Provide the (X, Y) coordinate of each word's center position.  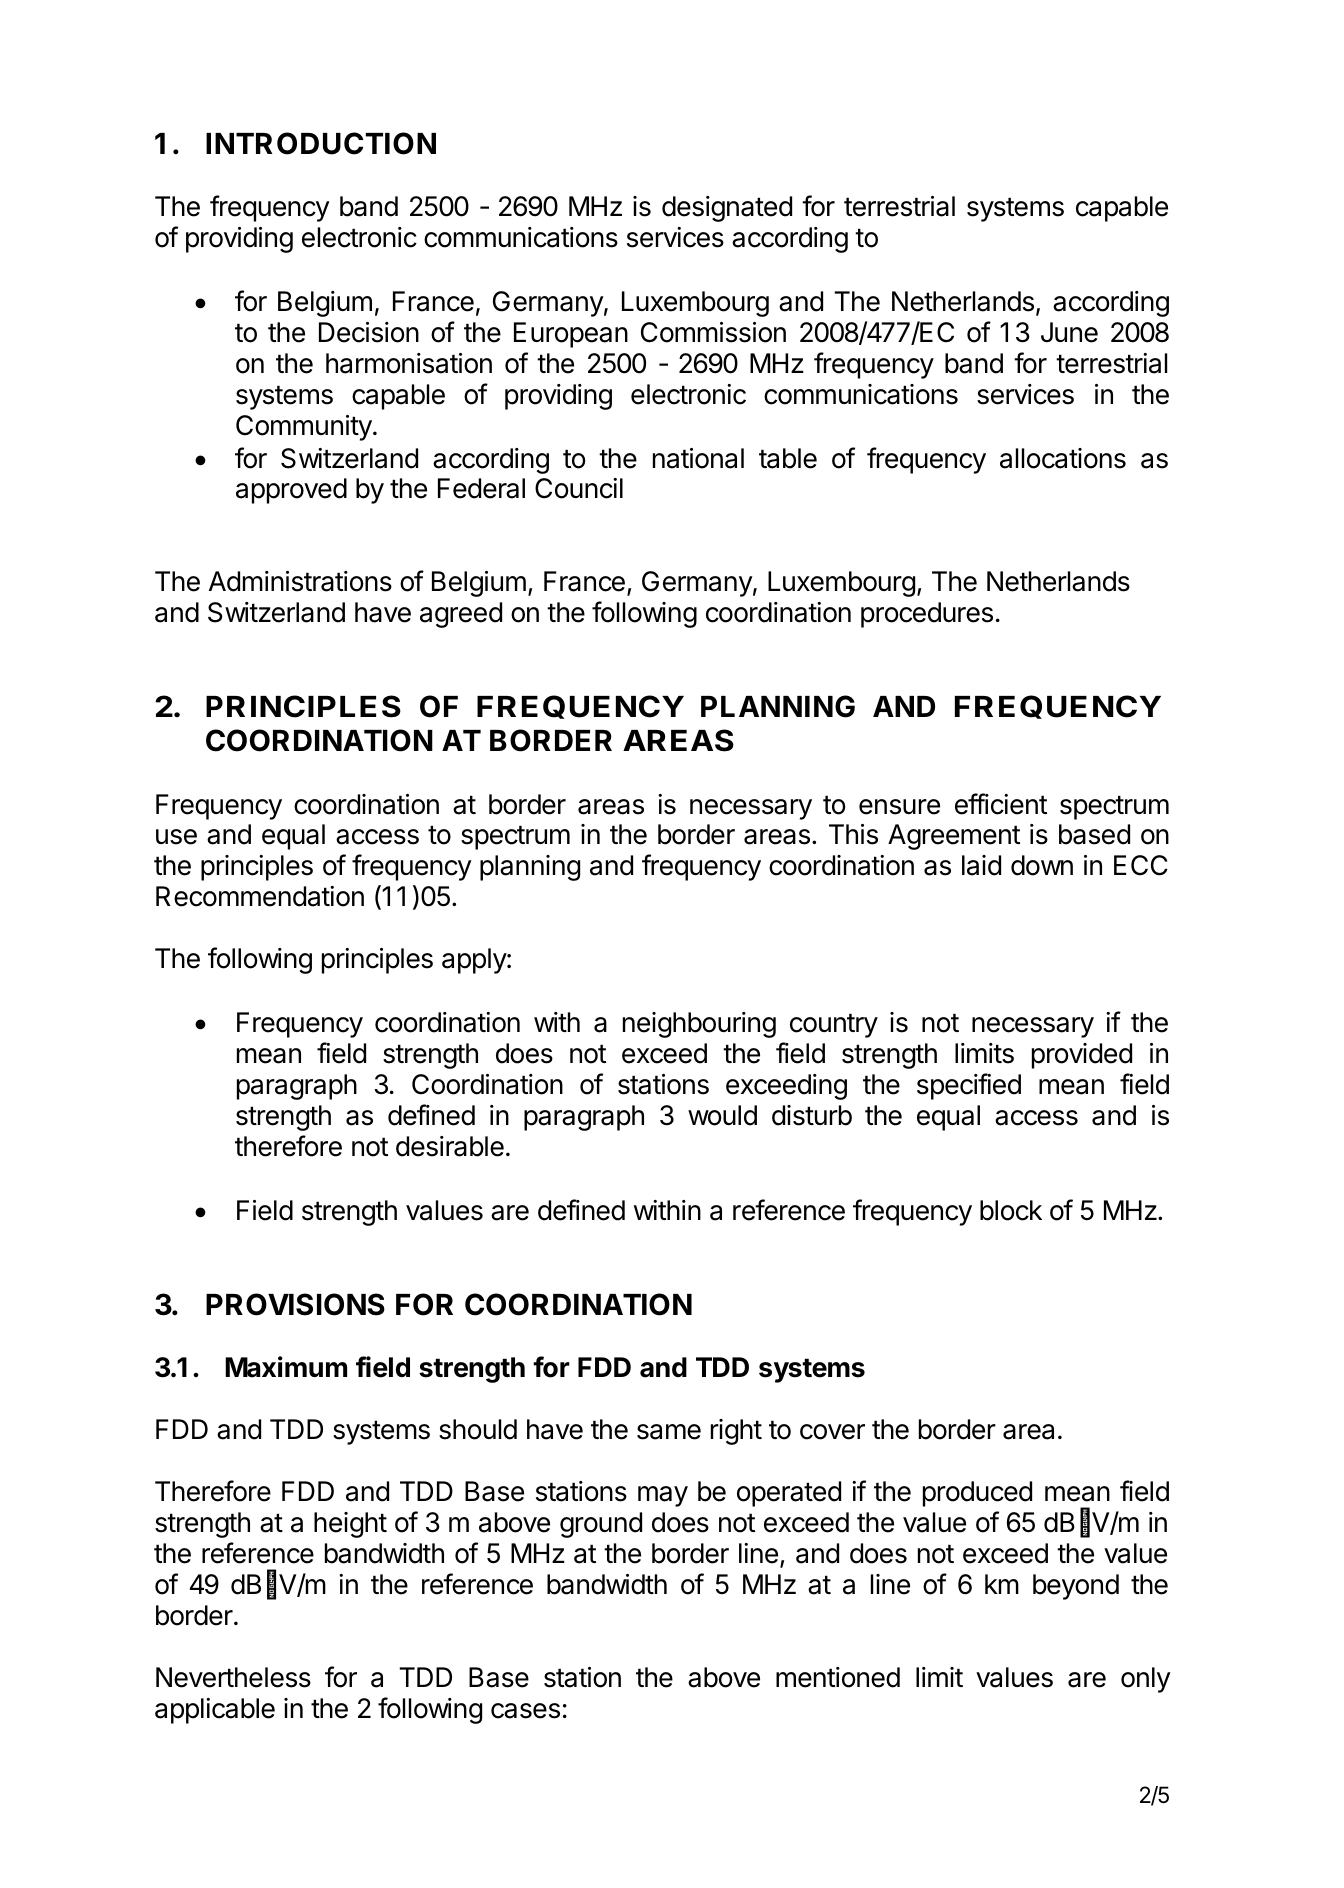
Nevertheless (233, 1677)
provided (1082, 1056)
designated (727, 209)
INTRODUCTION (321, 143)
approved (291, 491)
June (1069, 332)
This (853, 834)
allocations (1063, 458)
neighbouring (699, 1025)
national (698, 458)
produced (977, 1494)
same (669, 1432)
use (176, 837)
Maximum (286, 1367)
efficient (1001, 804)
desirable (450, 1146)
